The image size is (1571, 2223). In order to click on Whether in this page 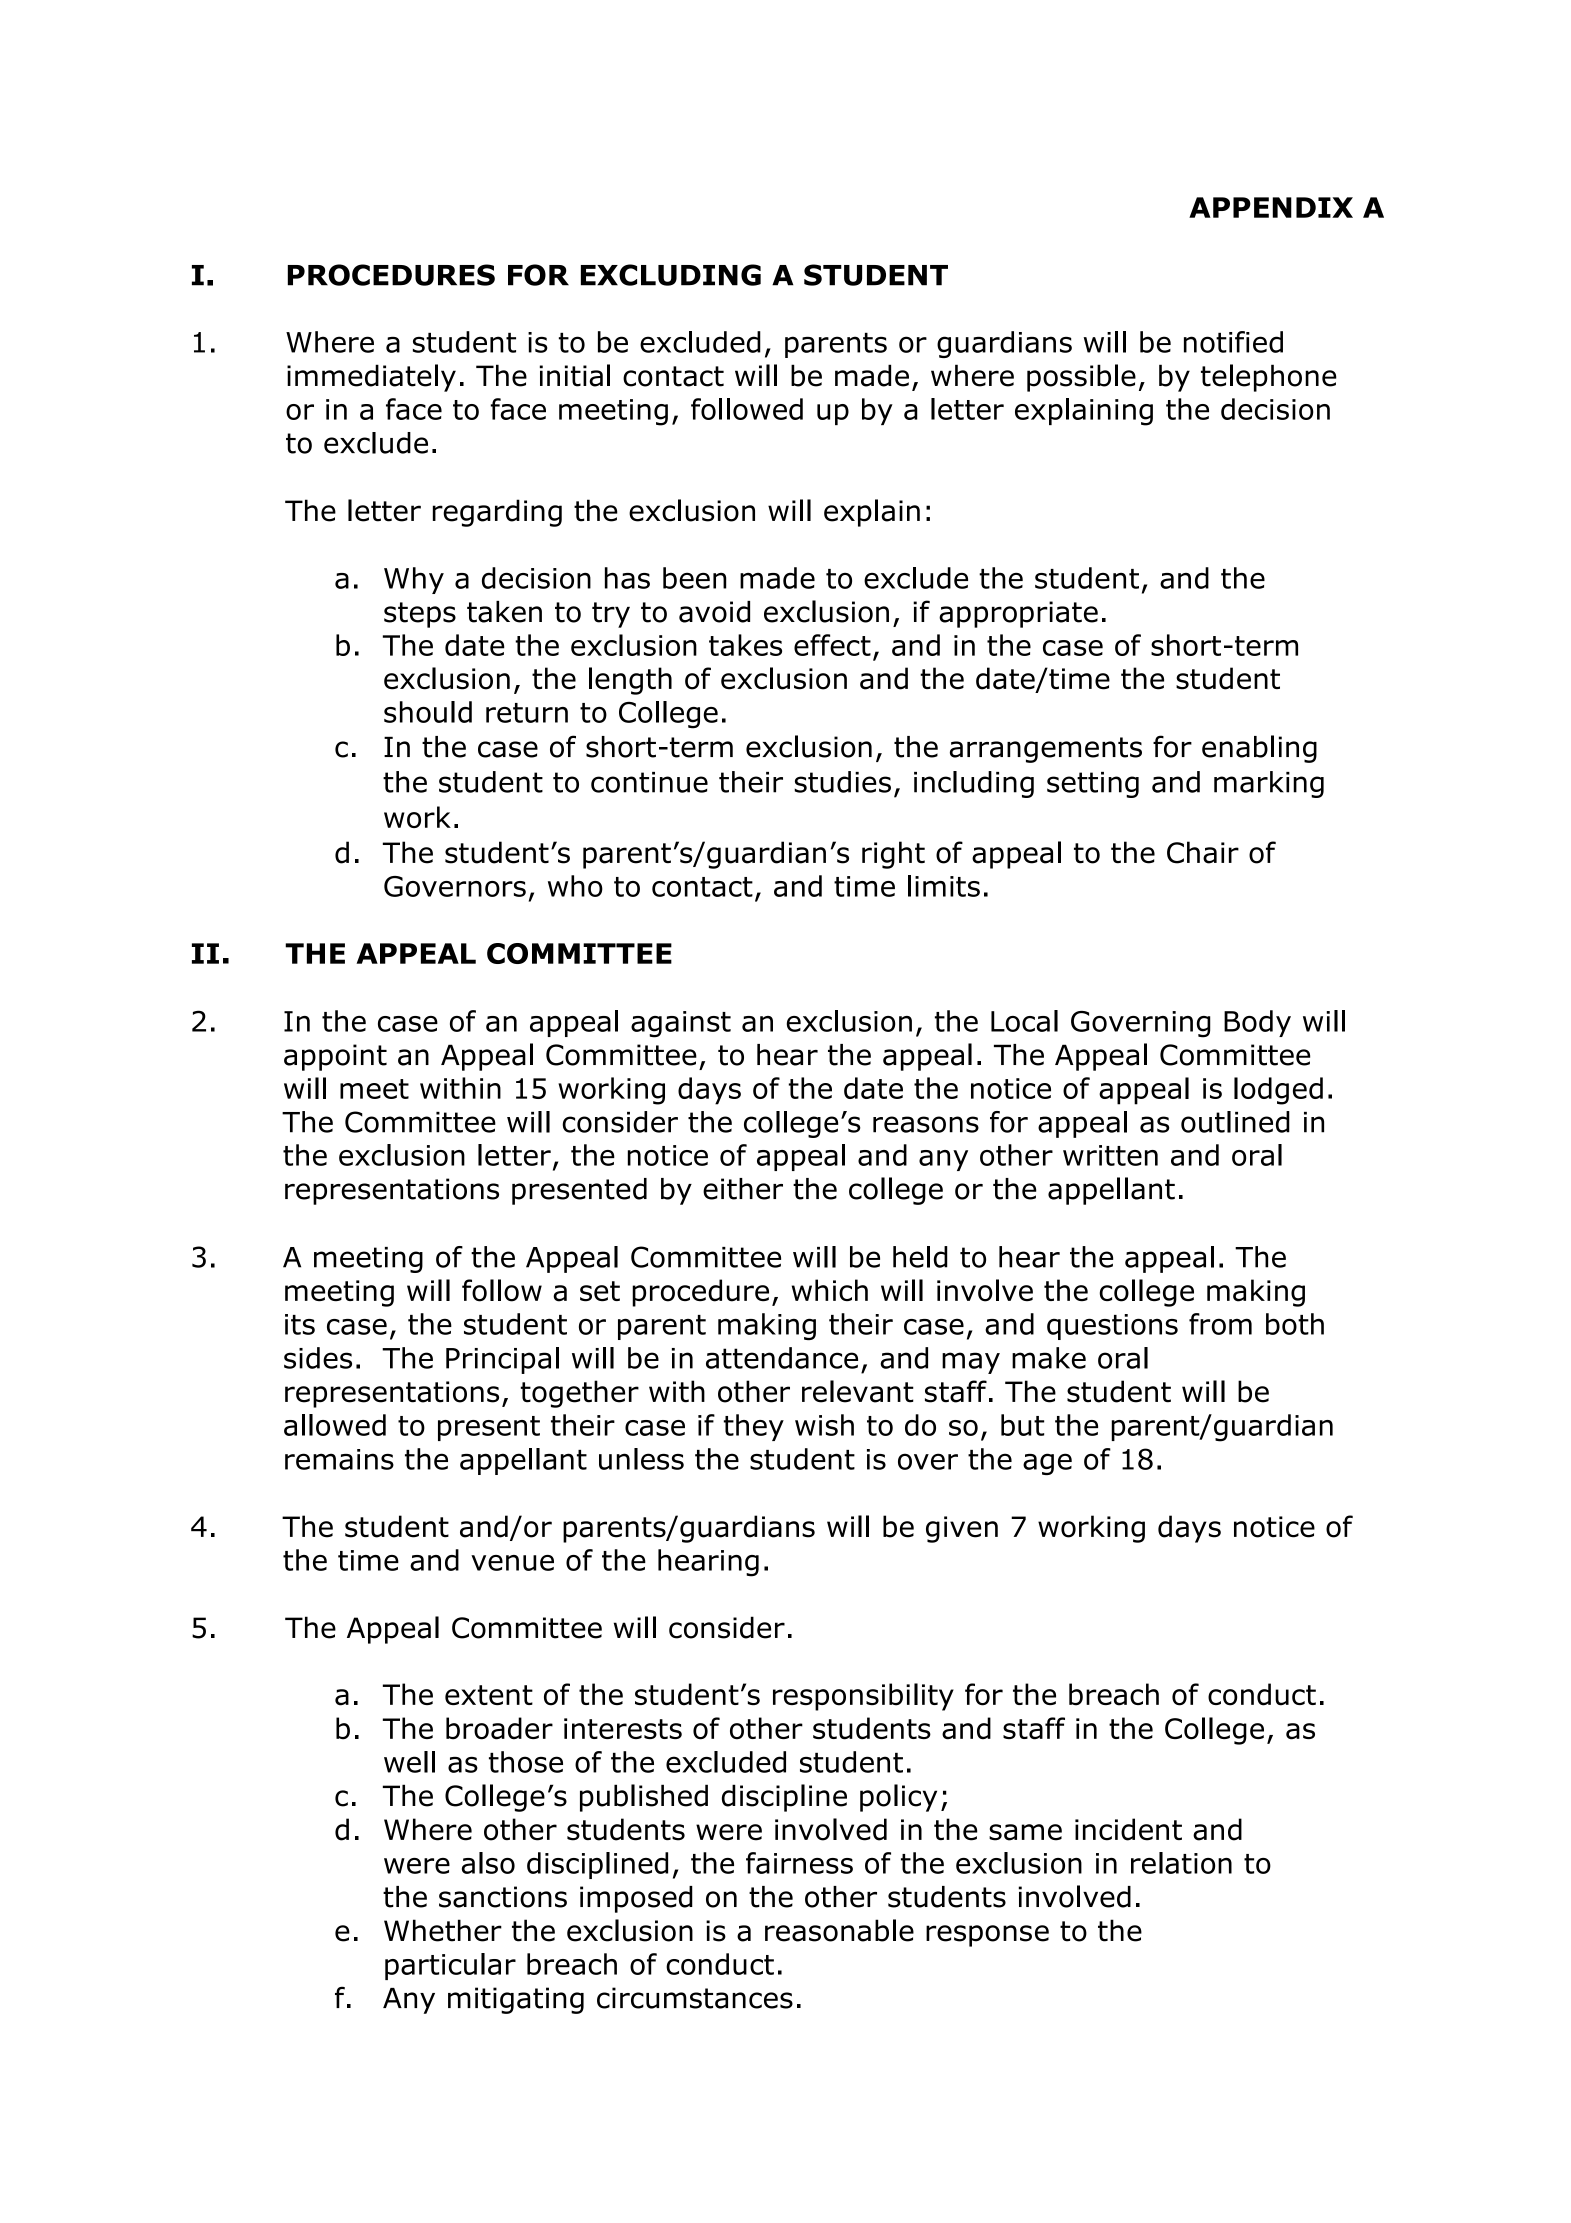, I will do `click(443, 1930)`.
